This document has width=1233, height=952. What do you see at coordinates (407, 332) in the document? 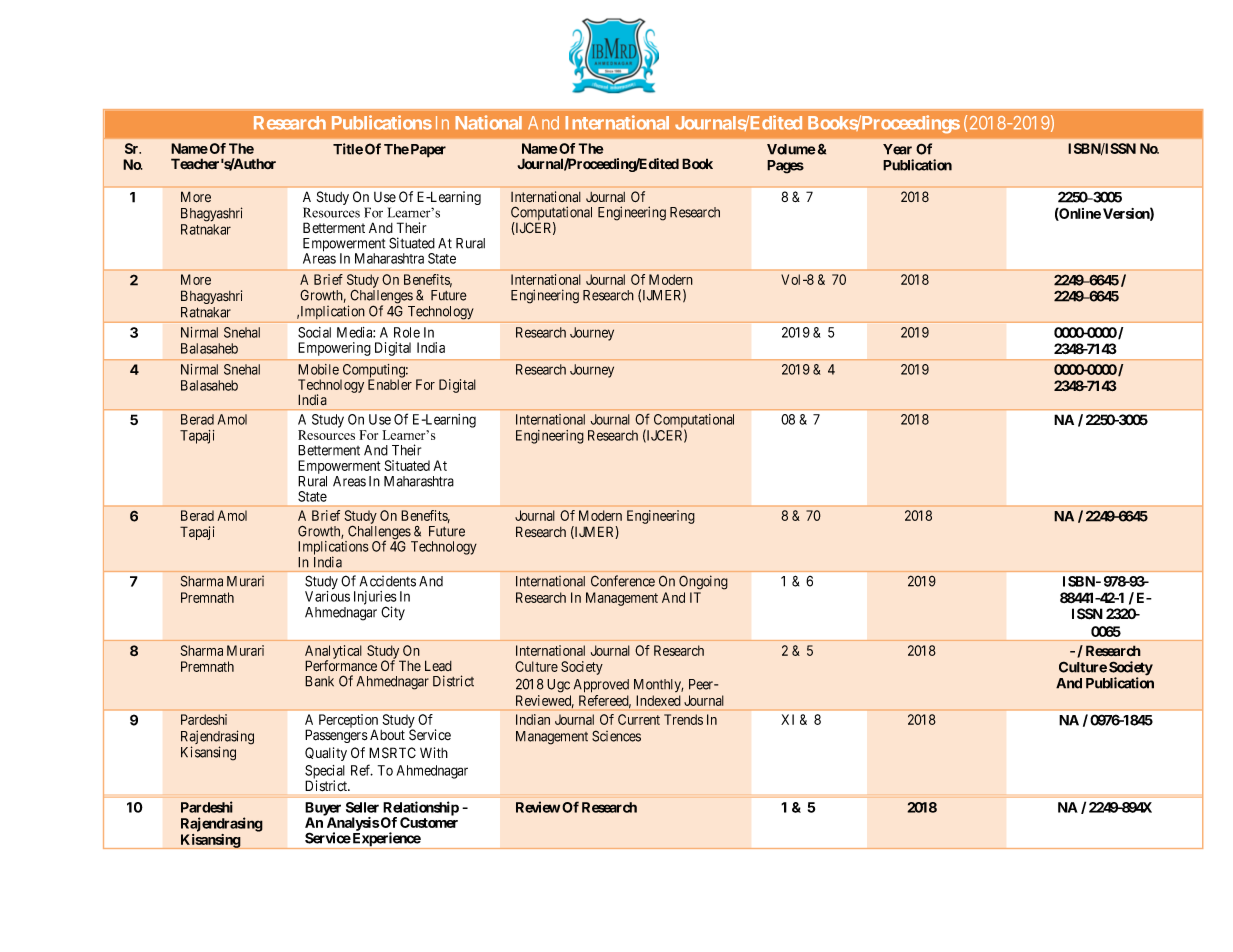
I see `Role` at bounding box center [407, 332].
